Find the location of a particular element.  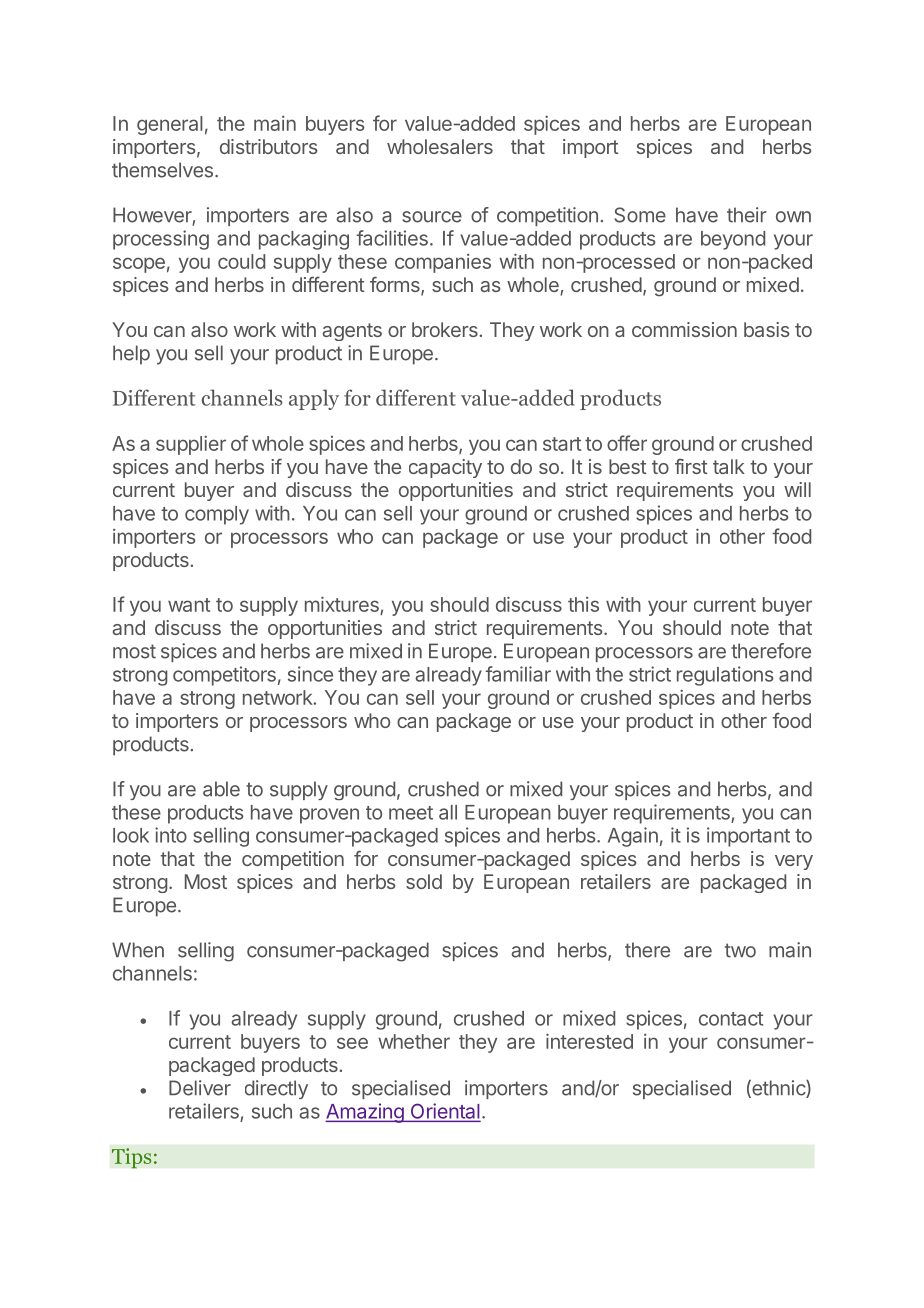

able is located at coordinates (221, 789).
